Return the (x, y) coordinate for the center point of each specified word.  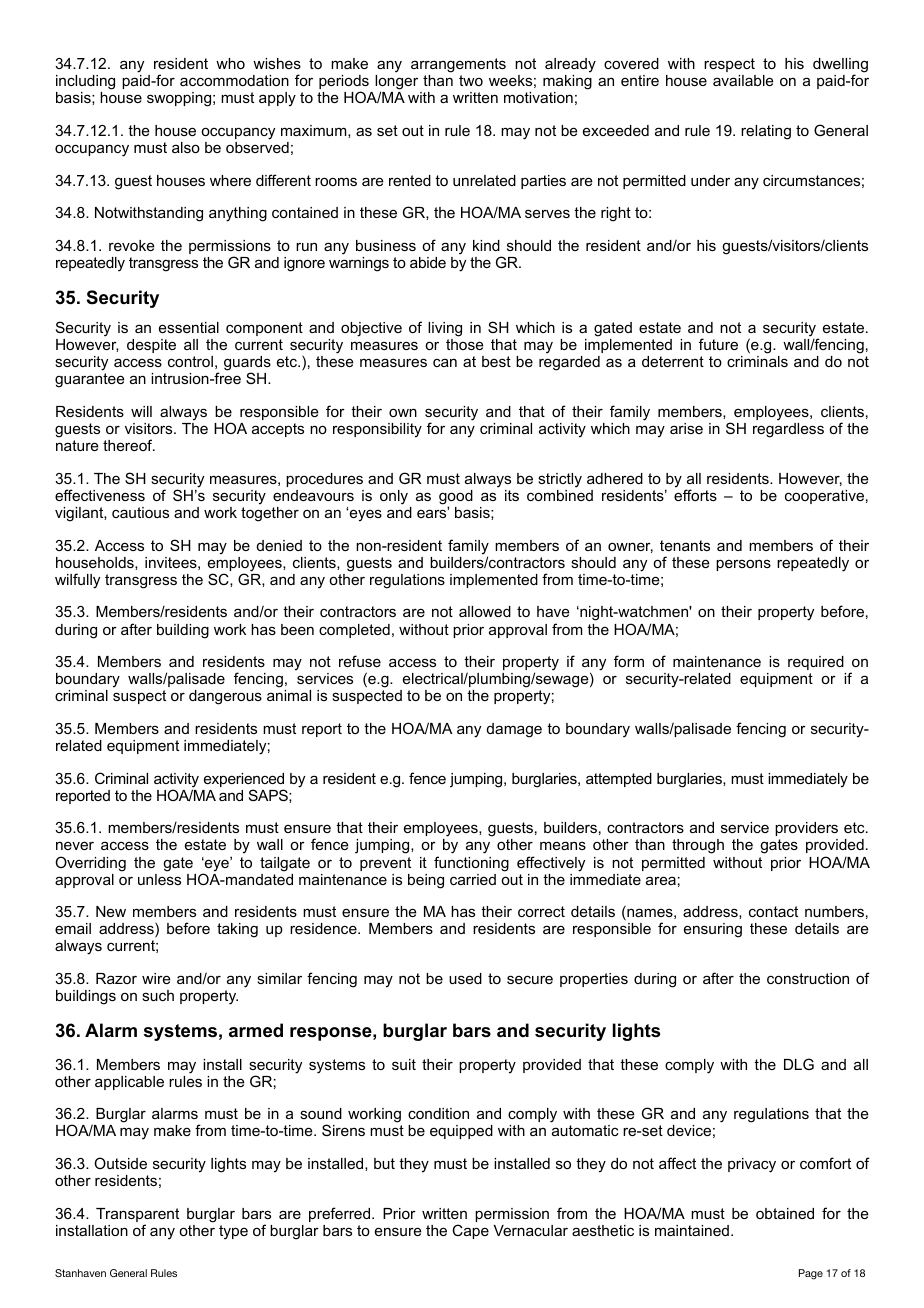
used (465, 978)
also (186, 147)
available (743, 80)
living (445, 329)
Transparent (137, 1216)
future (718, 344)
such (158, 995)
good (456, 498)
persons (743, 565)
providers (806, 829)
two (471, 80)
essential (189, 327)
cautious (140, 512)
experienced (244, 781)
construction (808, 978)
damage (514, 730)
